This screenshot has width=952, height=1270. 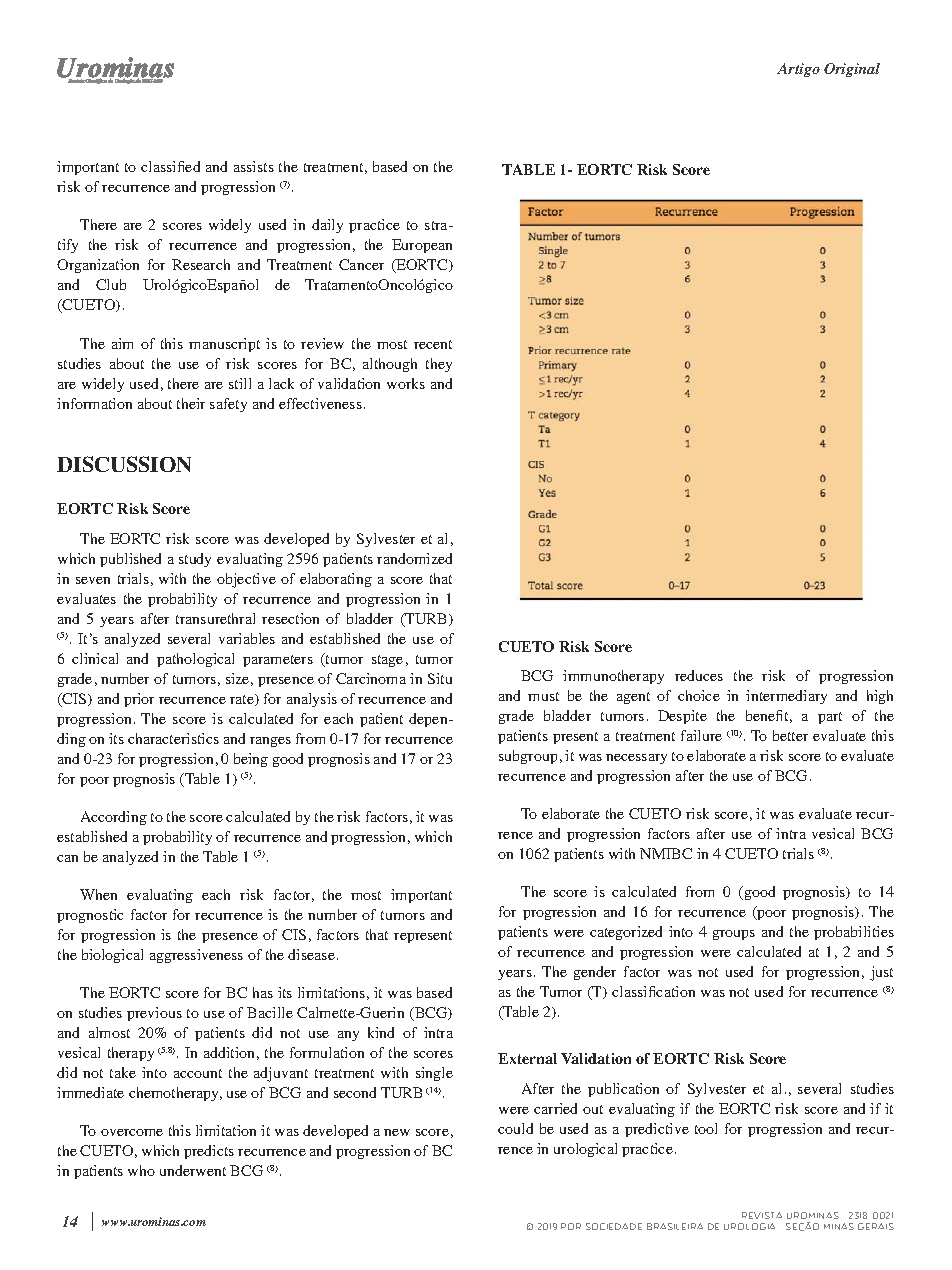 What do you see at coordinates (786, 697) in the screenshot?
I see `intermediary` at bounding box center [786, 697].
